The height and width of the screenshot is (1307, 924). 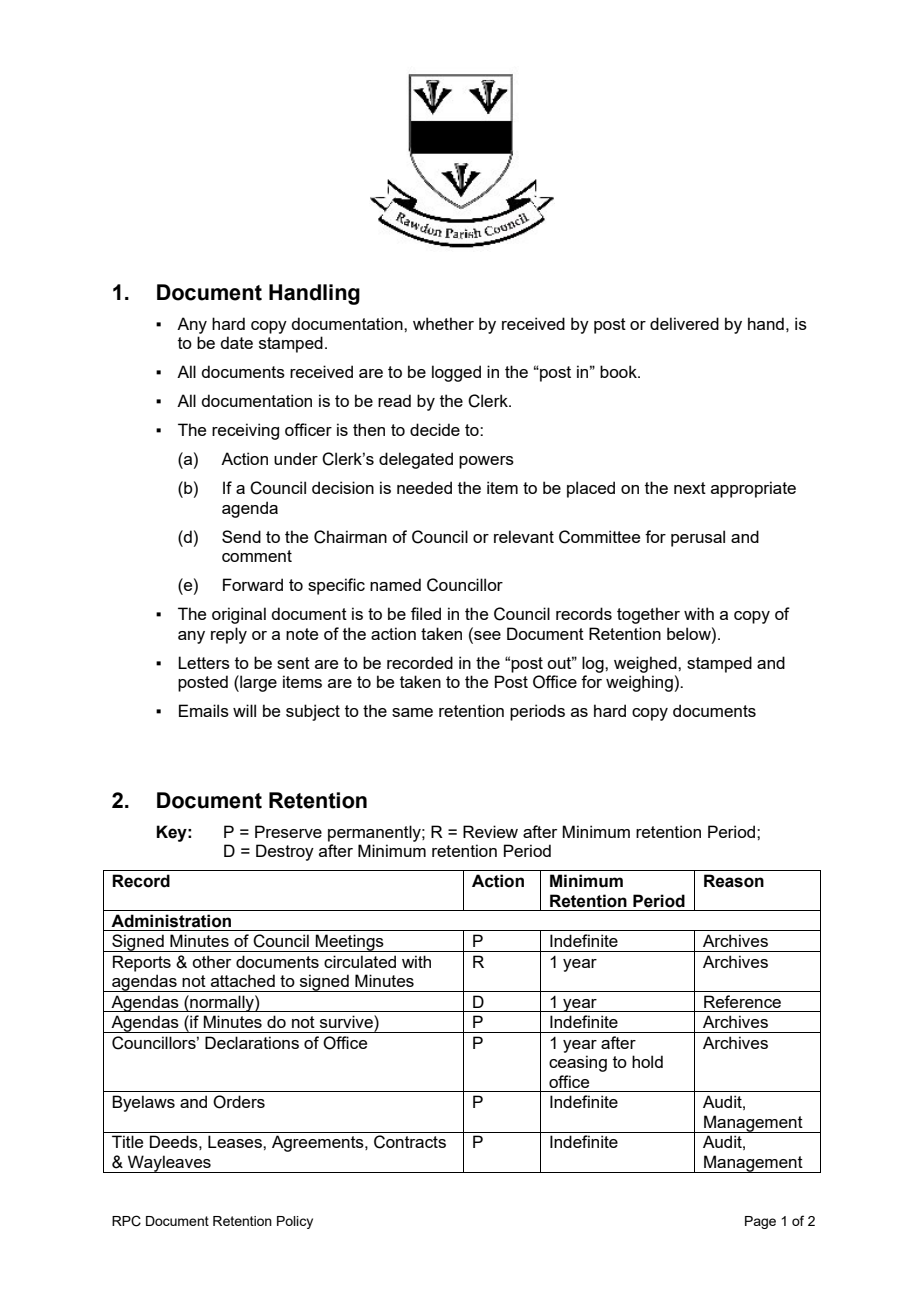 What do you see at coordinates (684, 323) in the screenshot?
I see `delivered` at bounding box center [684, 323].
